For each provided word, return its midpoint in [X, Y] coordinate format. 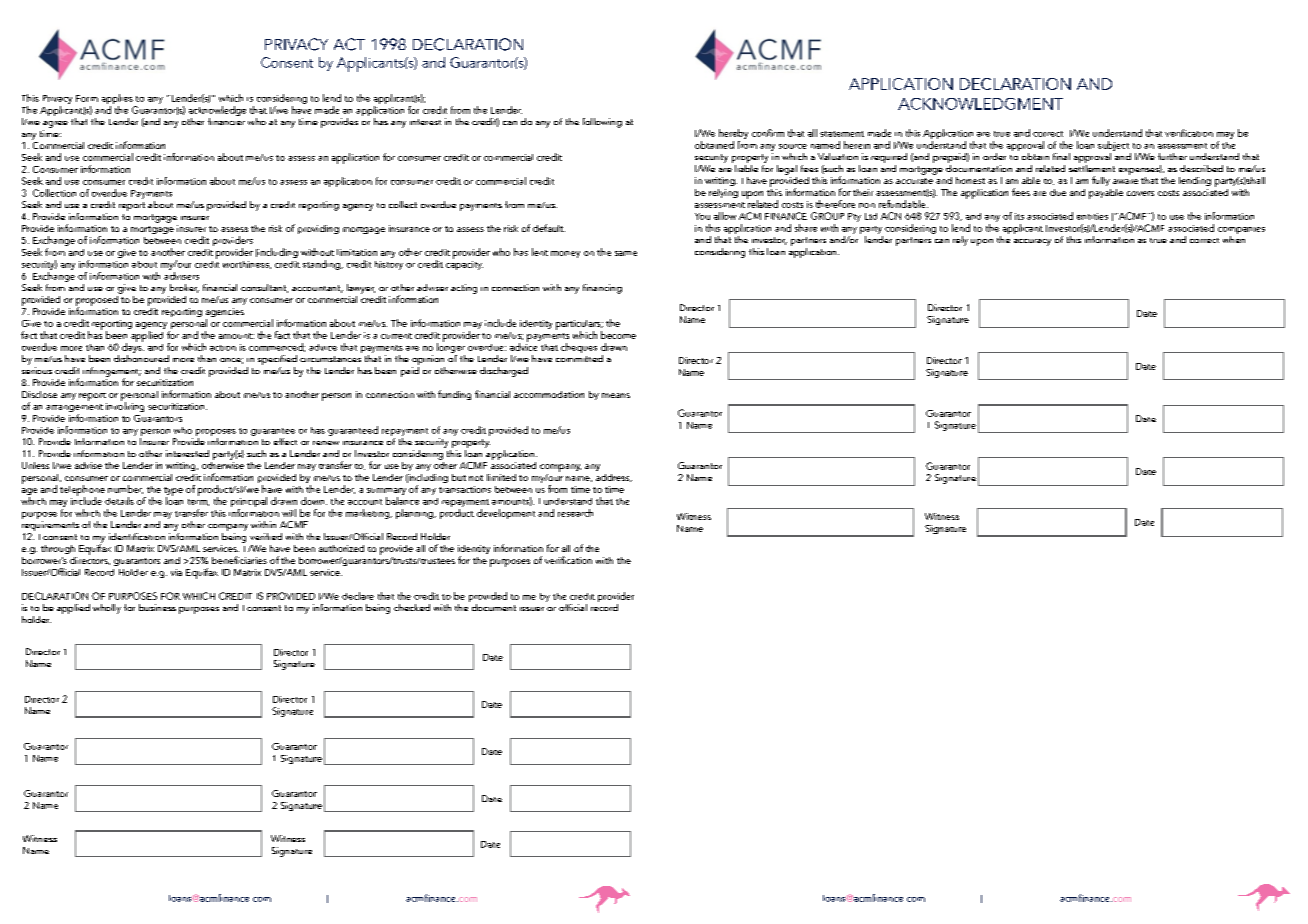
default [549, 228]
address [614, 478]
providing [318, 229]
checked [412, 607]
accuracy [1032, 242]
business [157, 607]
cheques [579, 348]
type [173, 492]
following [602, 123]
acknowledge [217, 111]
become [618, 335]
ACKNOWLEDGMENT [980, 104]
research [575, 513]
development [506, 514]
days [133, 347]
